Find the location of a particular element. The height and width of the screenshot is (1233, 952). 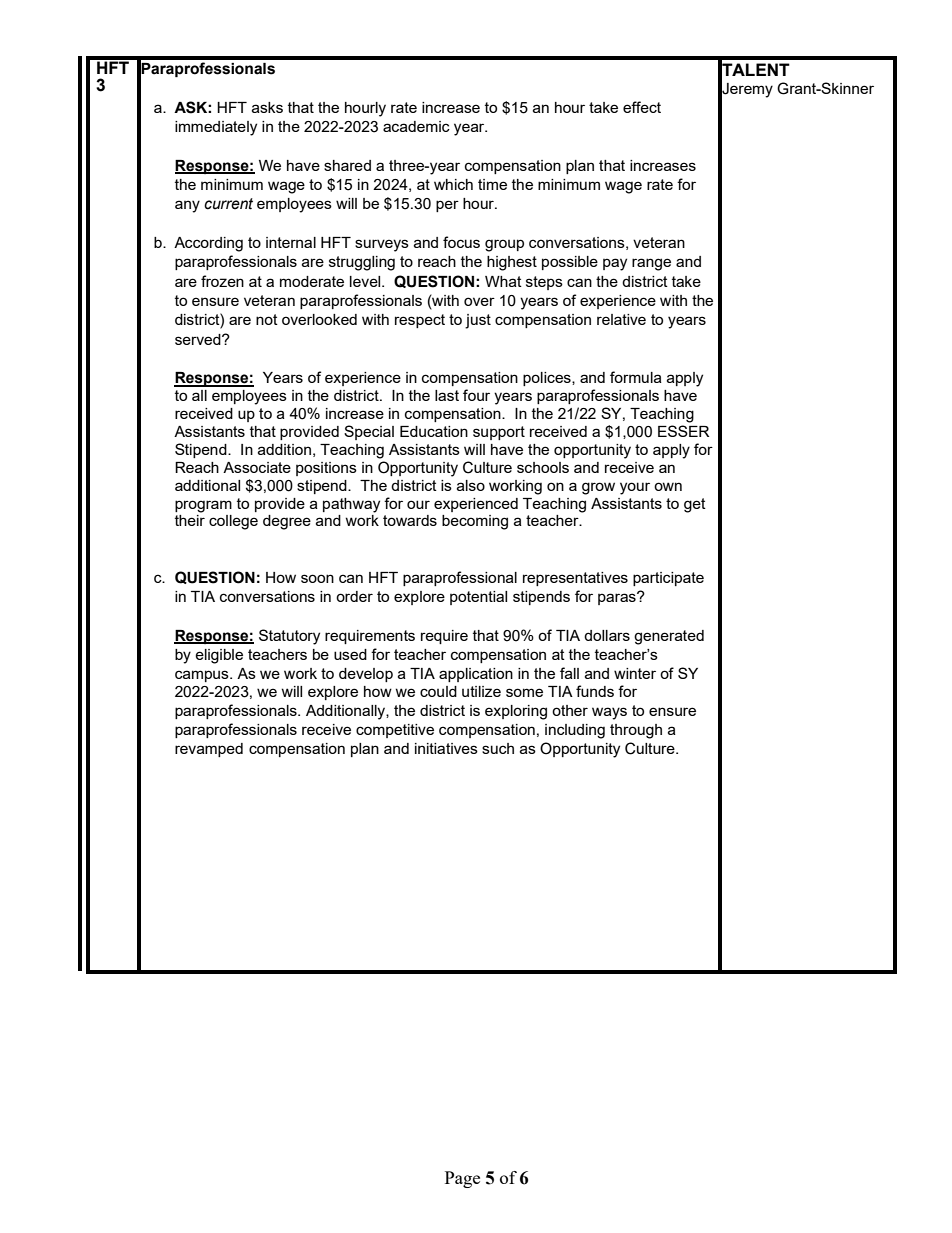

effect is located at coordinates (642, 107).
